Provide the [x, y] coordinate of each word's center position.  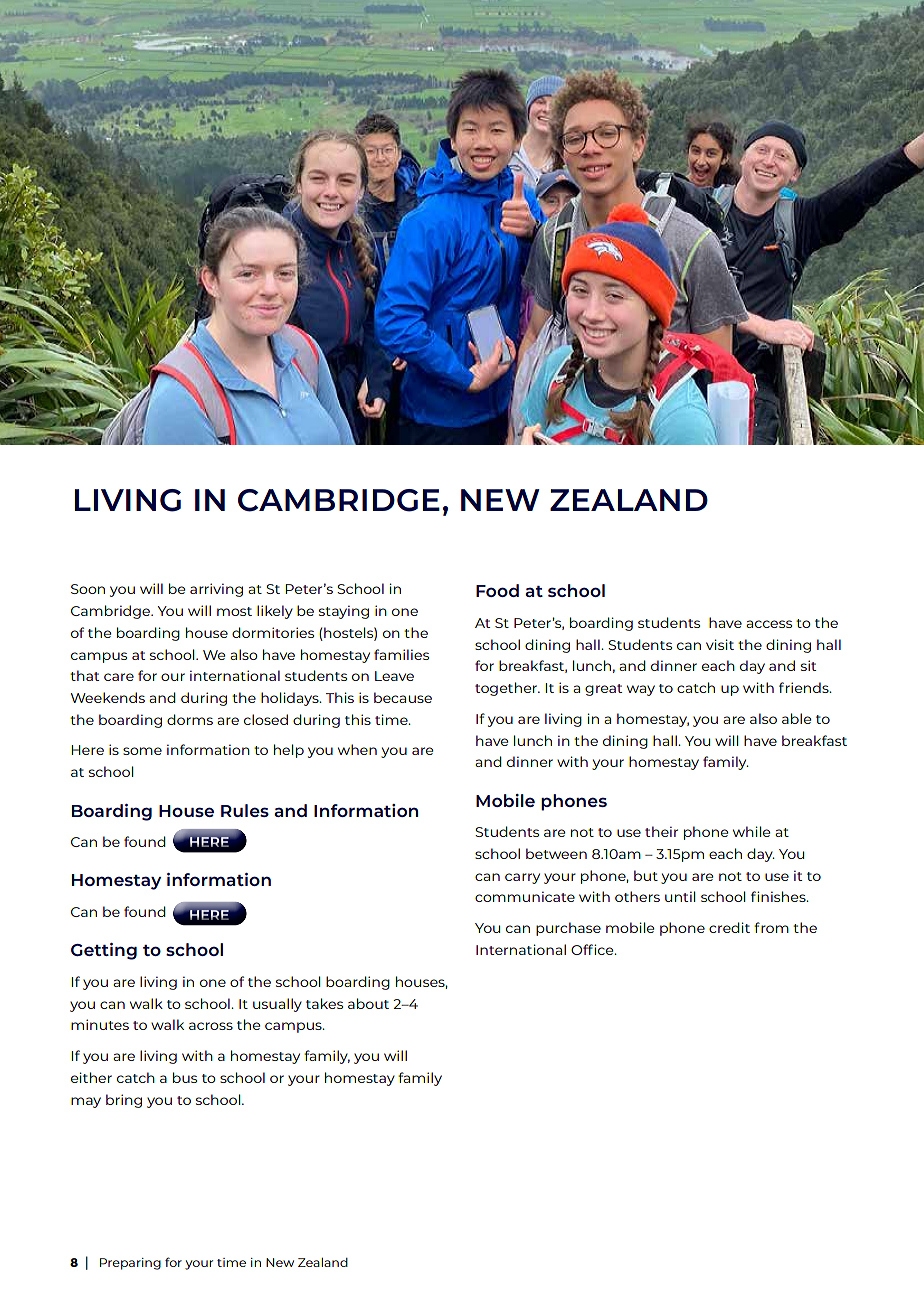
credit [729, 927]
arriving [216, 590]
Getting [104, 951]
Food [497, 590]
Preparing [130, 1264]
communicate [525, 896]
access [769, 624]
